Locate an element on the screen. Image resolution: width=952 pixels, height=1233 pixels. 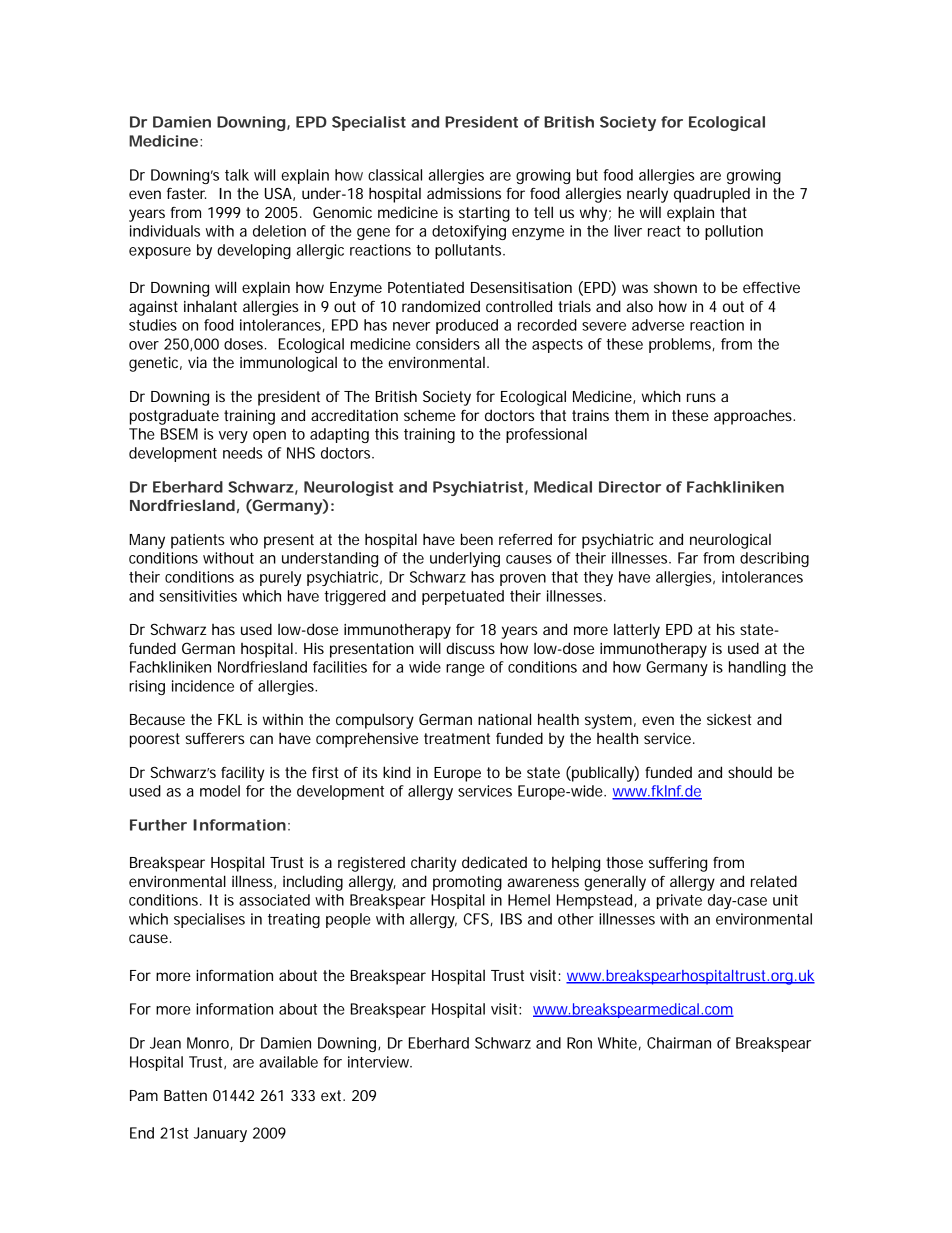
should is located at coordinates (750, 772).
